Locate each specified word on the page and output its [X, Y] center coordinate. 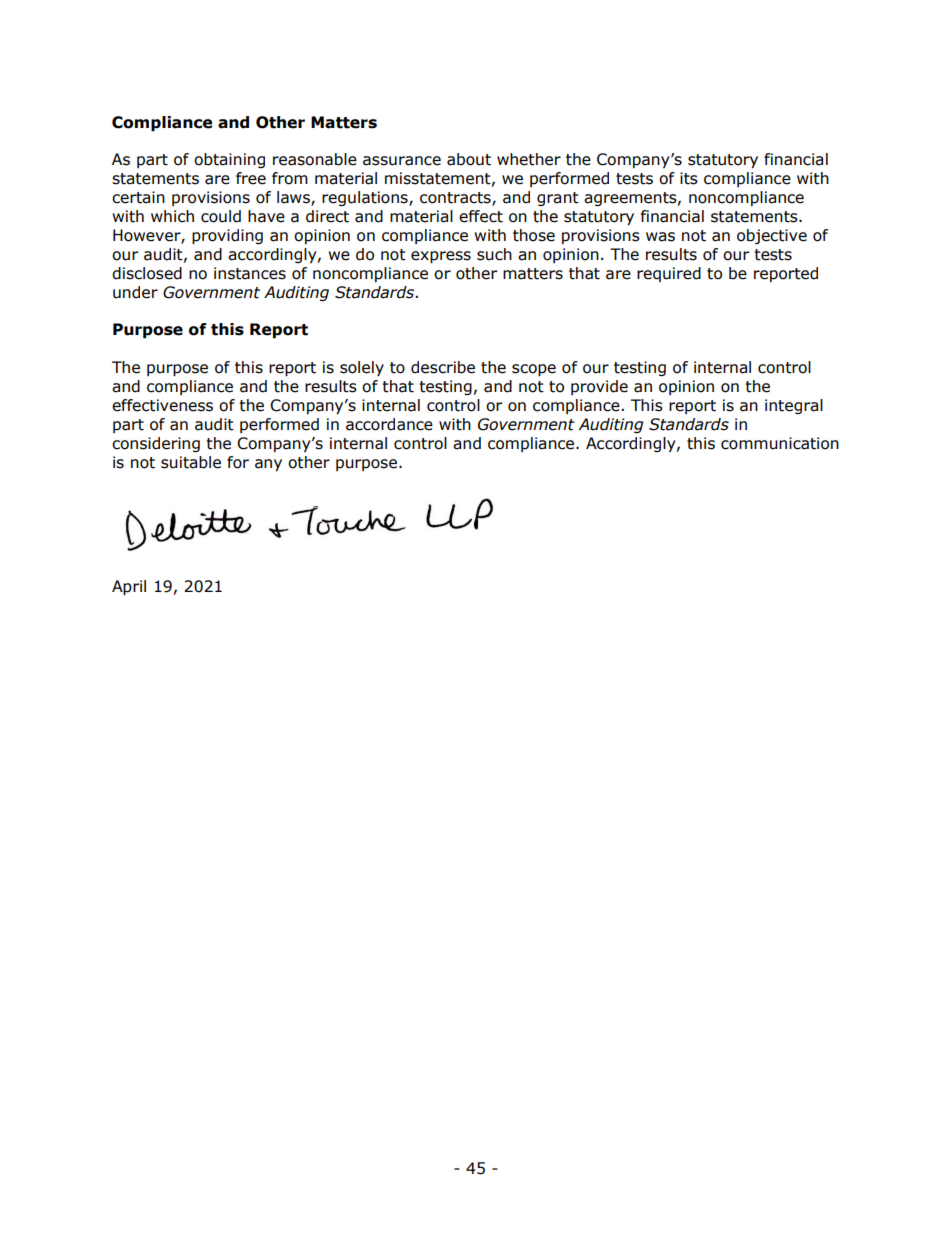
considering [156, 444]
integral [794, 406]
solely [362, 368]
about [469, 159]
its [689, 178]
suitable [191, 462]
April [129, 587]
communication [780, 443]
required [669, 274]
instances [250, 273]
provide [599, 387]
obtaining [229, 160]
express [441, 257]
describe [443, 367]
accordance [389, 424]
